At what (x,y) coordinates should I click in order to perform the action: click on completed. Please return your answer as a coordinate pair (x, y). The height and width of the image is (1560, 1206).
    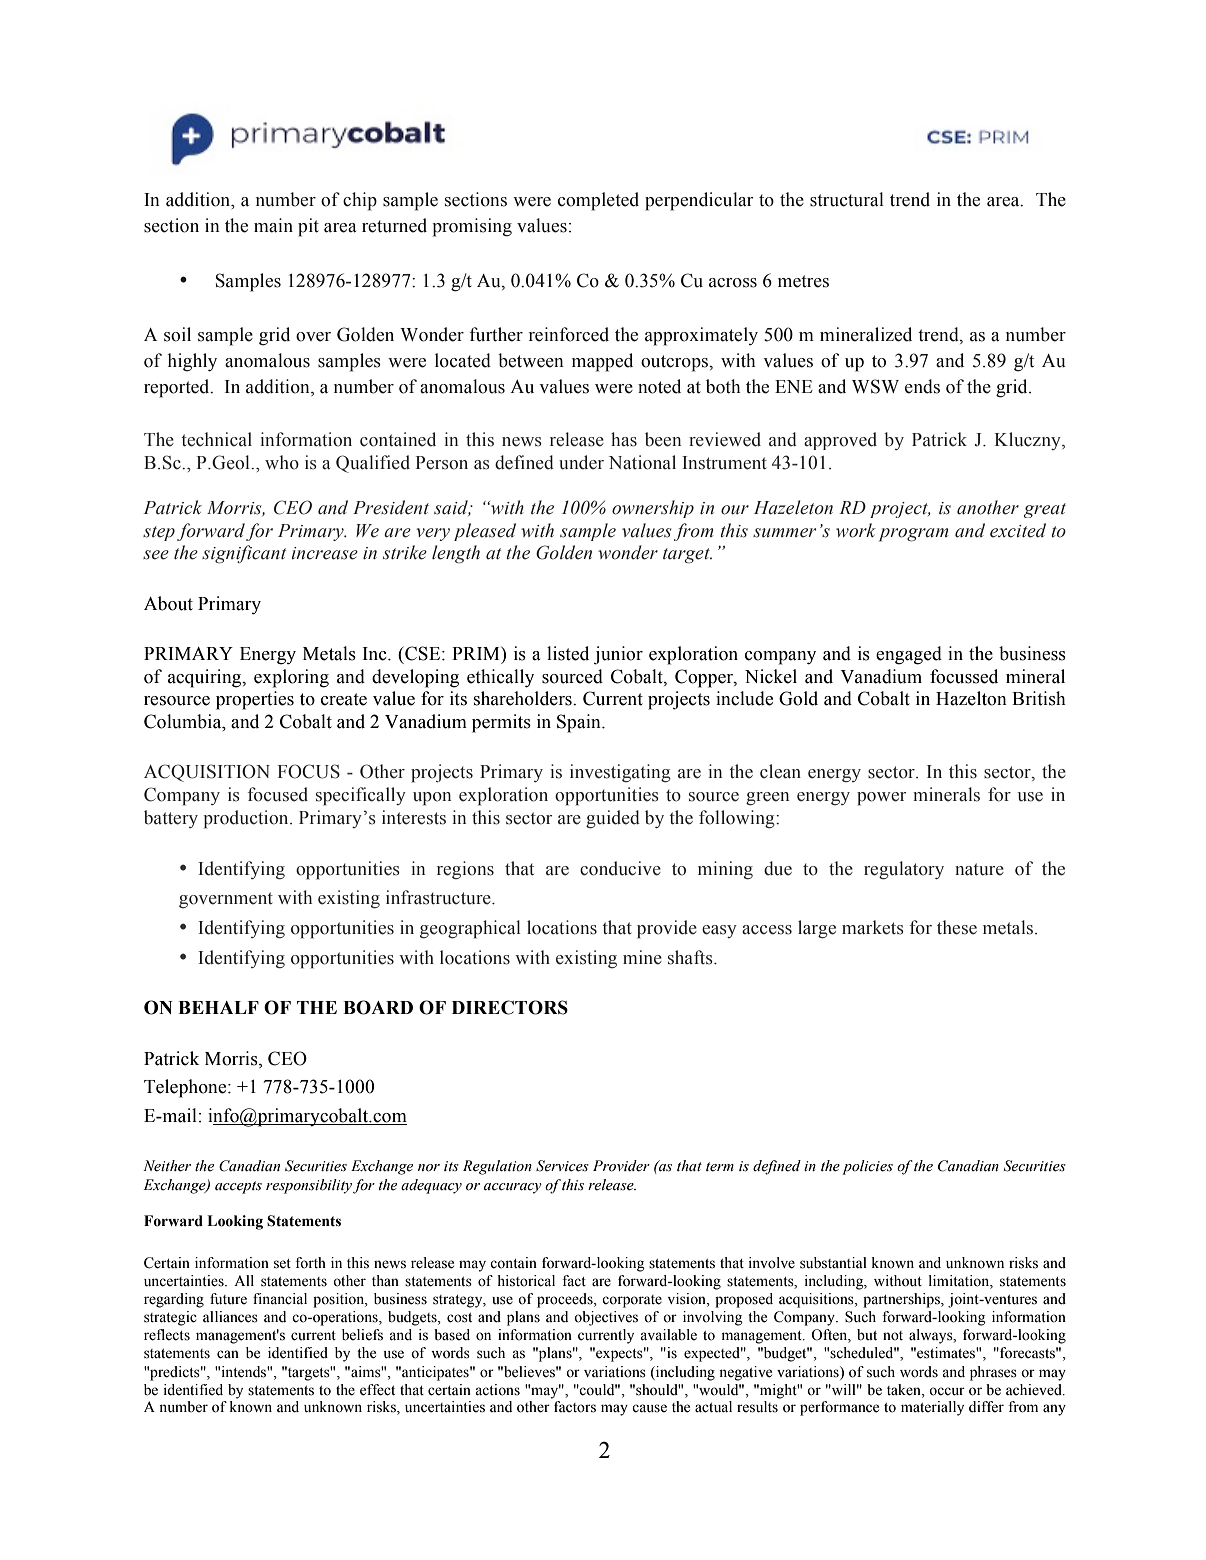
    Looking at the image, I should click on (598, 201).
